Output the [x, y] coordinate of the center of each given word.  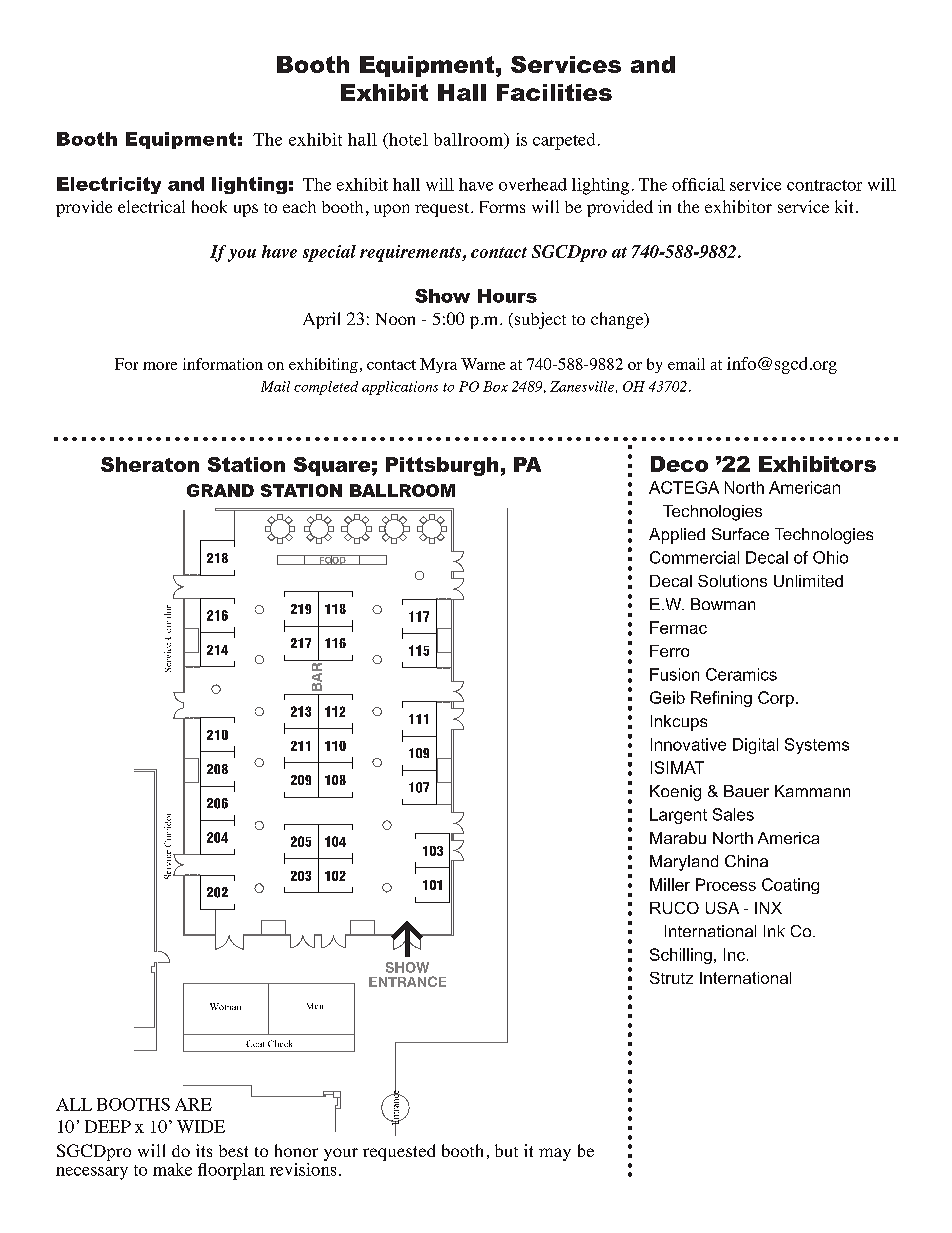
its [204, 1150]
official [698, 184]
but [506, 1150]
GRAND [220, 490]
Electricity [109, 185]
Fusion [674, 674]
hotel [407, 139]
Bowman [723, 604]
